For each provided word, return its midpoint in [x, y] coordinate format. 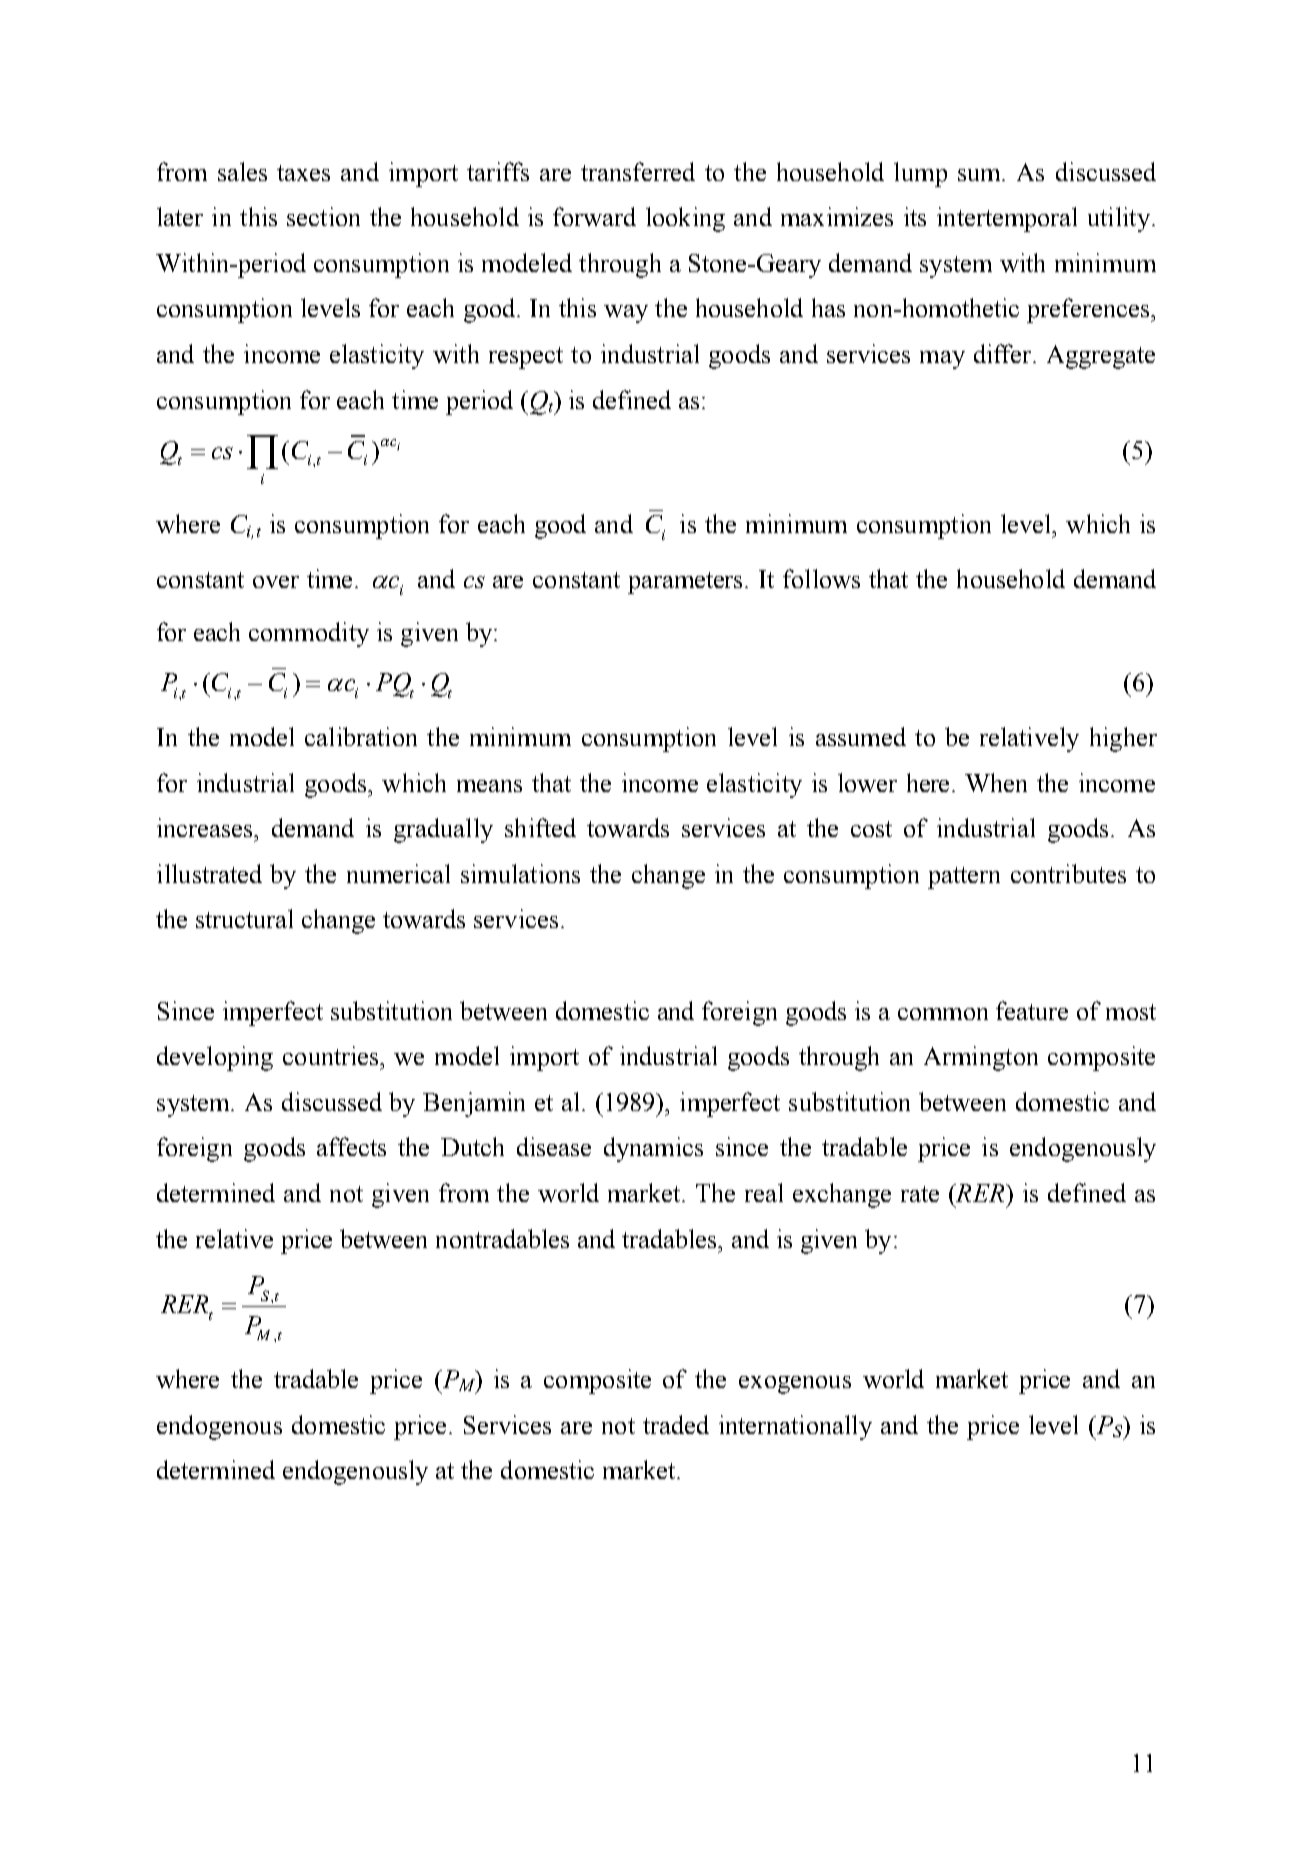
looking [685, 219]
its [915, 216]
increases [206, 827]
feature [1032, 1010]
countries [332, 1055]
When [996, 782]
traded [676, 1424]
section [323, 216]
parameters [687, 583]
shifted [540, 827]
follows [821, 578]
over [276, 582]
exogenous [795, 1385]
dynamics [653, 1149]
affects [351, 1146]
